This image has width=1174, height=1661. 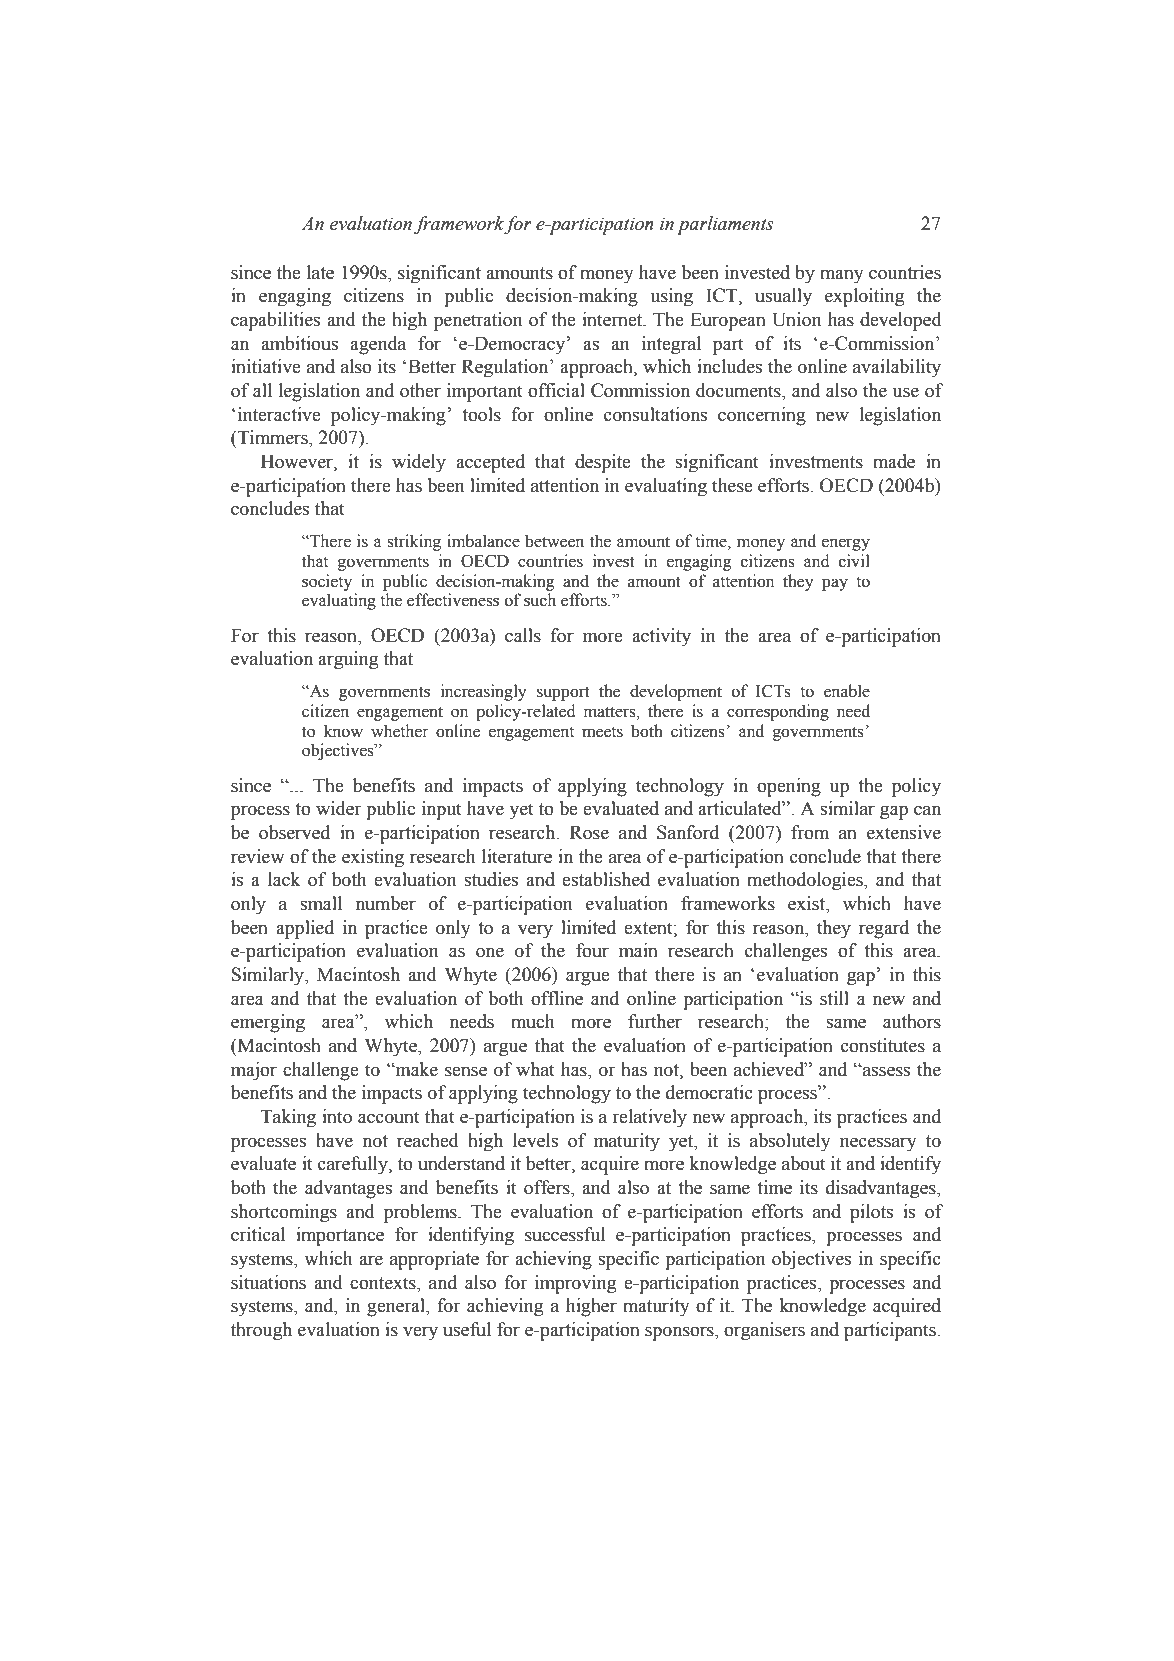 What do you see at coordinates (613, 319) in the image?
I see `internet` at bounding box center [613, 319].
